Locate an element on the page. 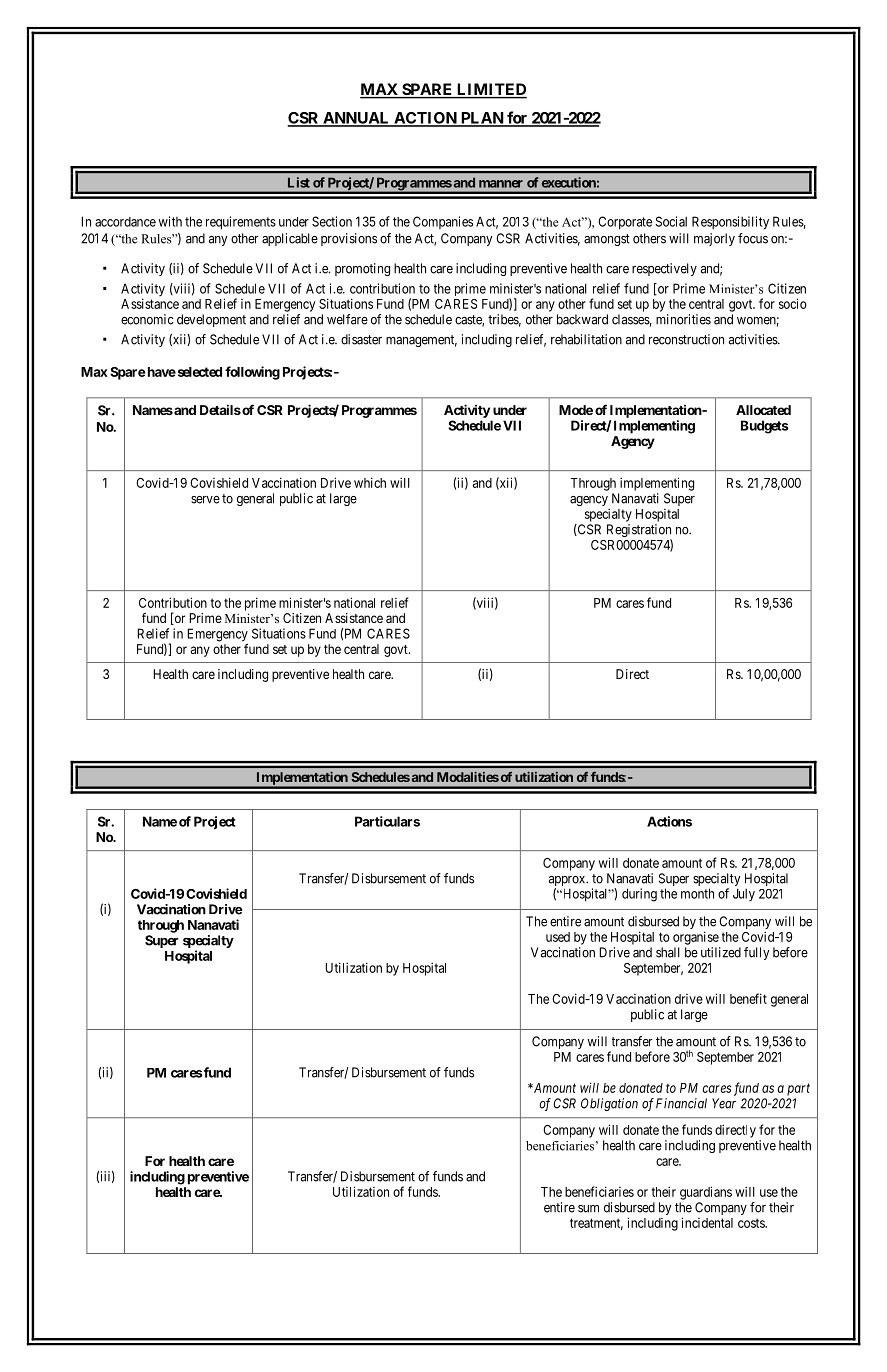 Image resolution: width=887 pixels, height=1372 pixels. Responsibility is located at coordinates (730, 223).
